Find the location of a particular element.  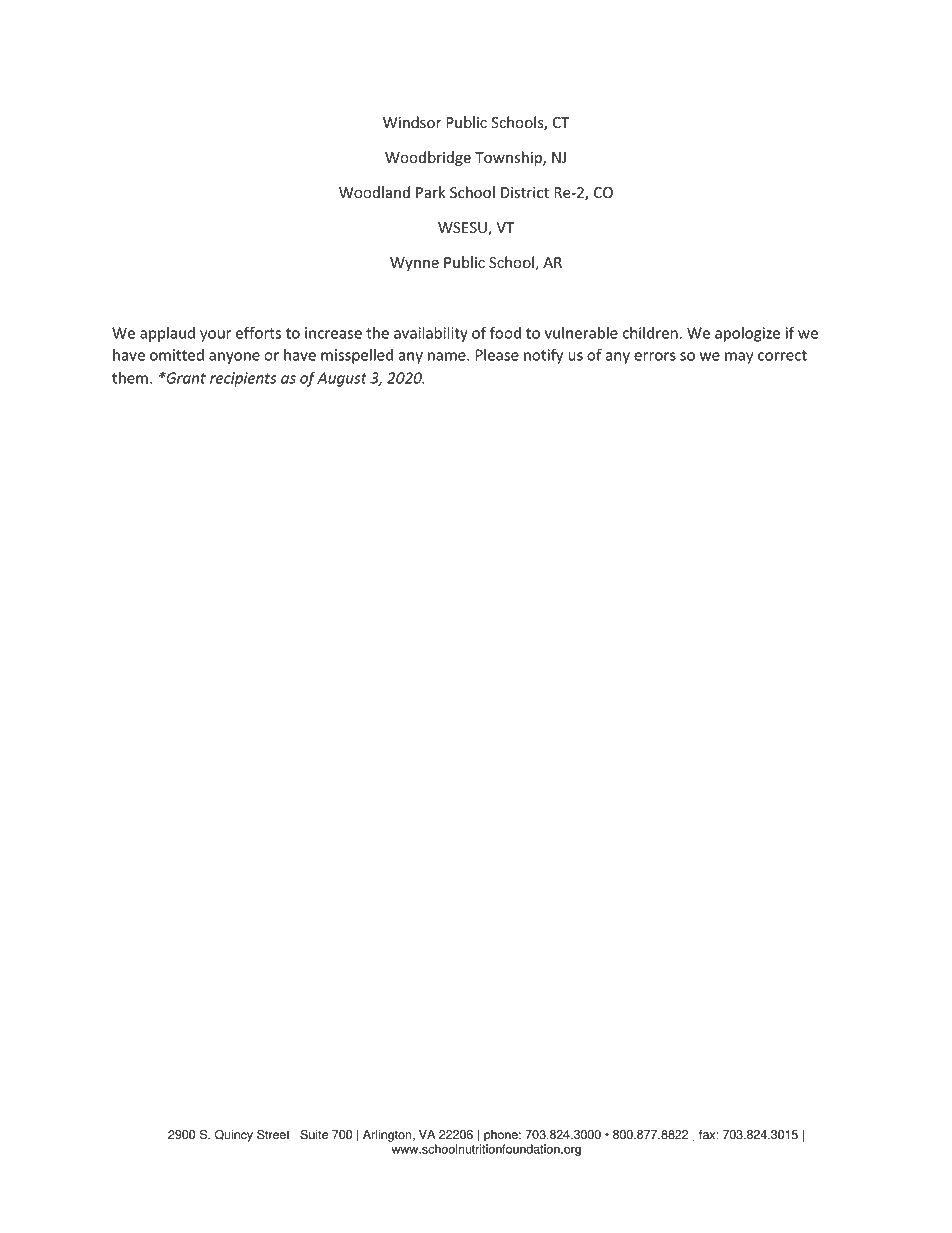

August is located at coordinates (342, 379).
